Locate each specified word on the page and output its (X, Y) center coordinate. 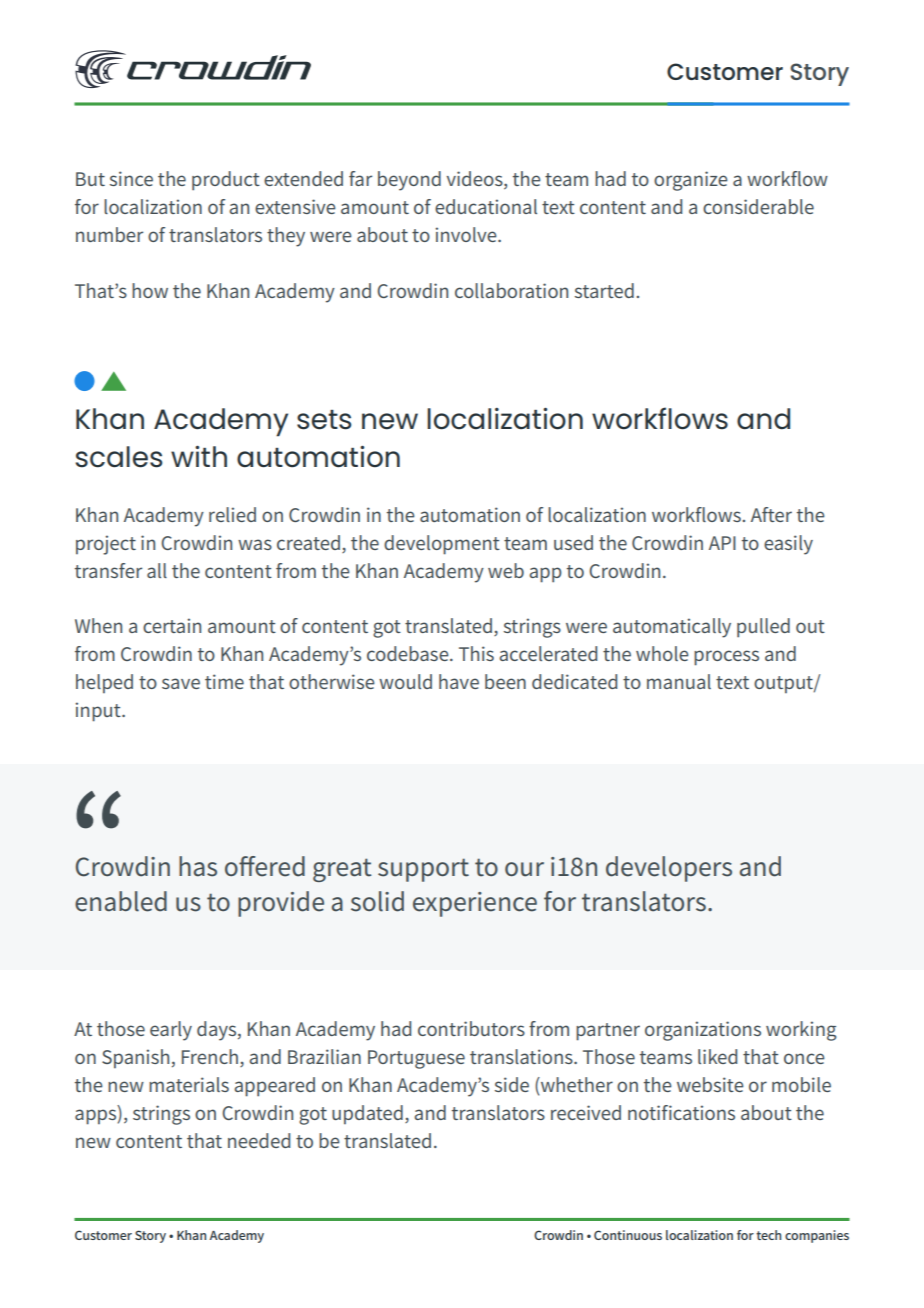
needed (259, 1140)
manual (679, 681)
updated (367, 1114)
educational (486, 206)
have (459, 681)
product (226, 181)
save (181, 683)
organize (691, 181)
